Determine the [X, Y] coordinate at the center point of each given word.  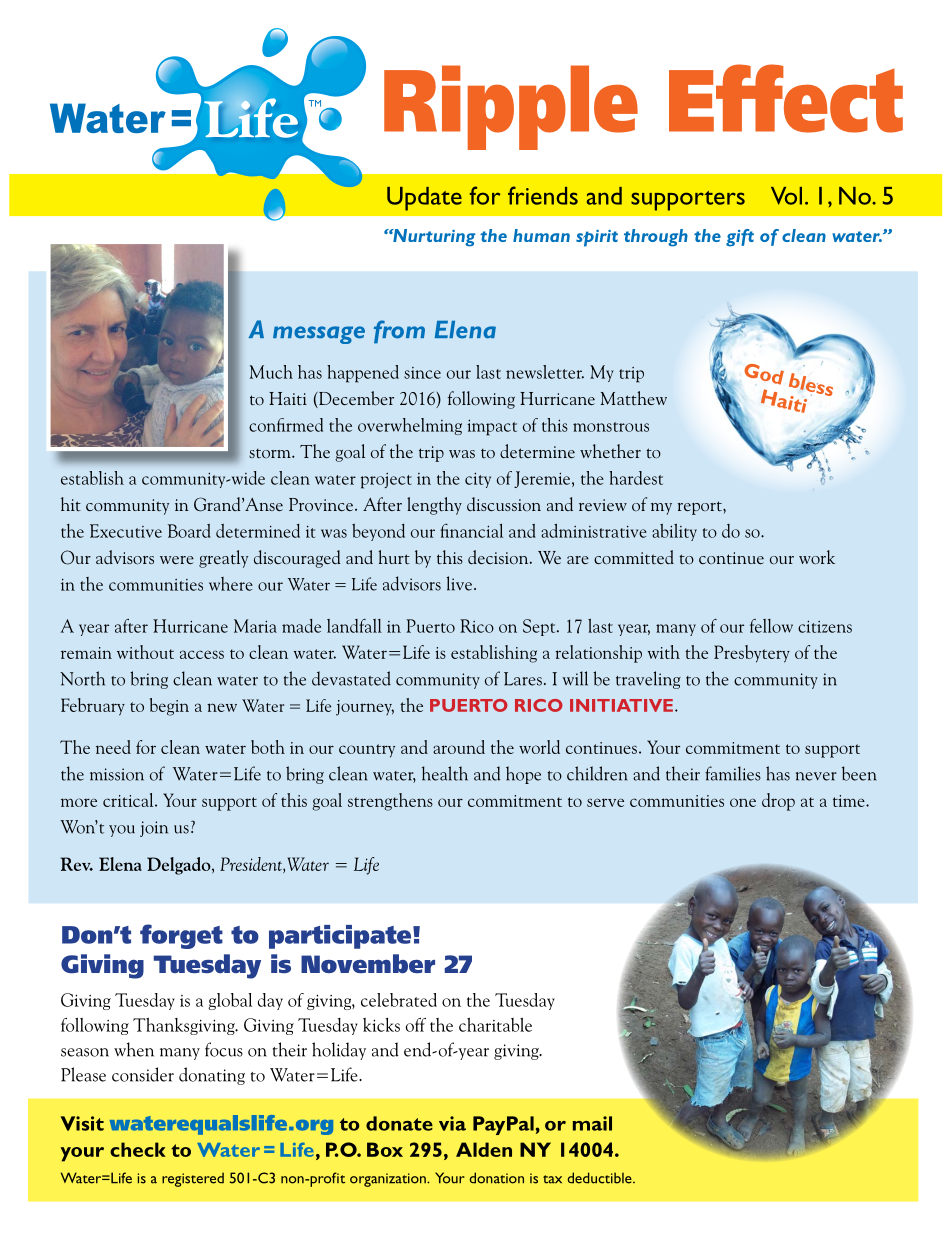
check [138, 1149]
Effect [786, 98]
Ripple [511, 107]
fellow [771, 626]
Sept [540, 627]
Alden [484, 1149]
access [202, 654]
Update [424, 199]
